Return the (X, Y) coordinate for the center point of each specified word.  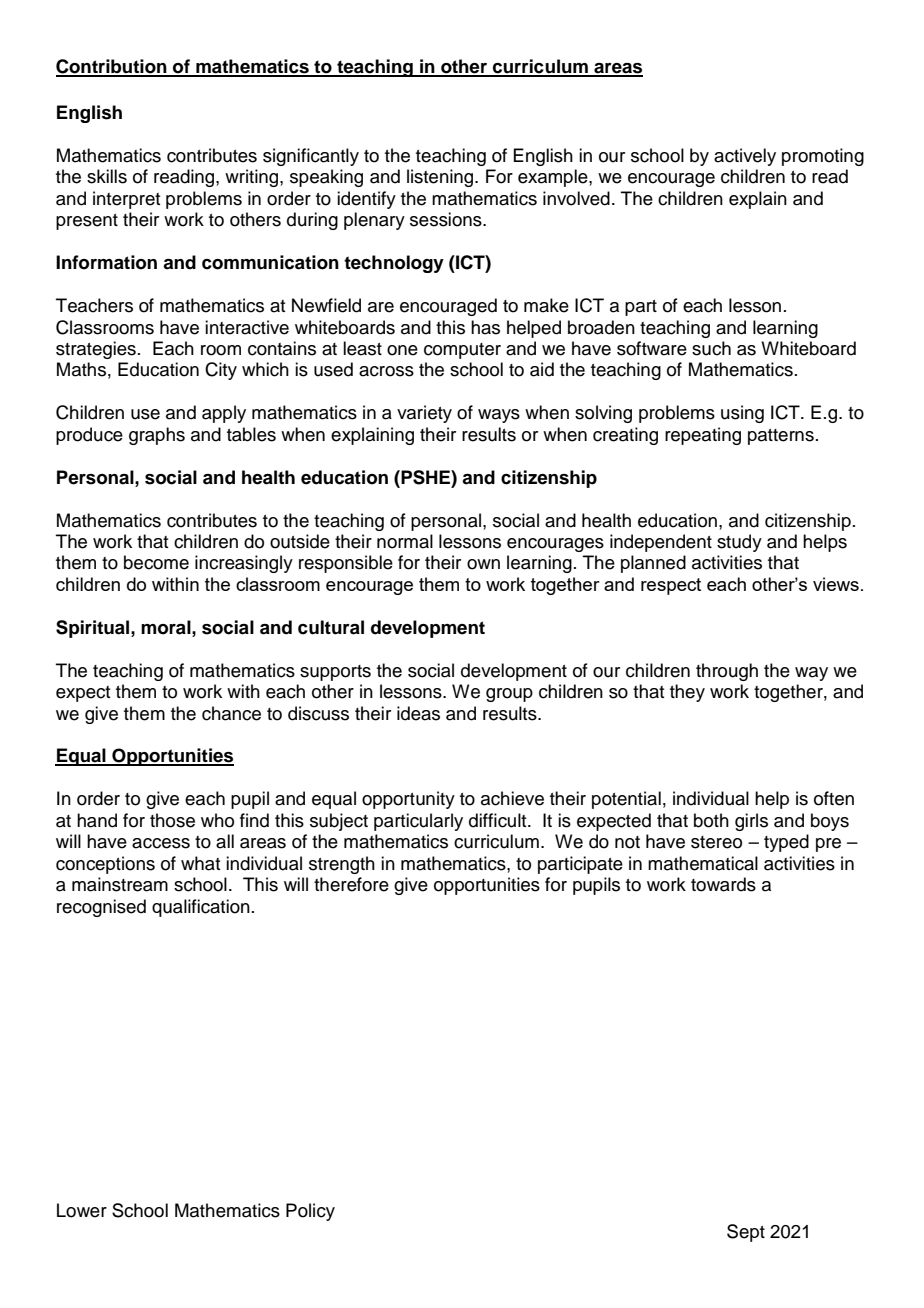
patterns (781, 437)
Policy (310, 1212)
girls (751, 822)
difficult (499, 820)
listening (441, 178)
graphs (157, 436)
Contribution (112, 67)
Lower (82, 1210)
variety (424, 414)
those (172, 820)
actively (745, 157)
